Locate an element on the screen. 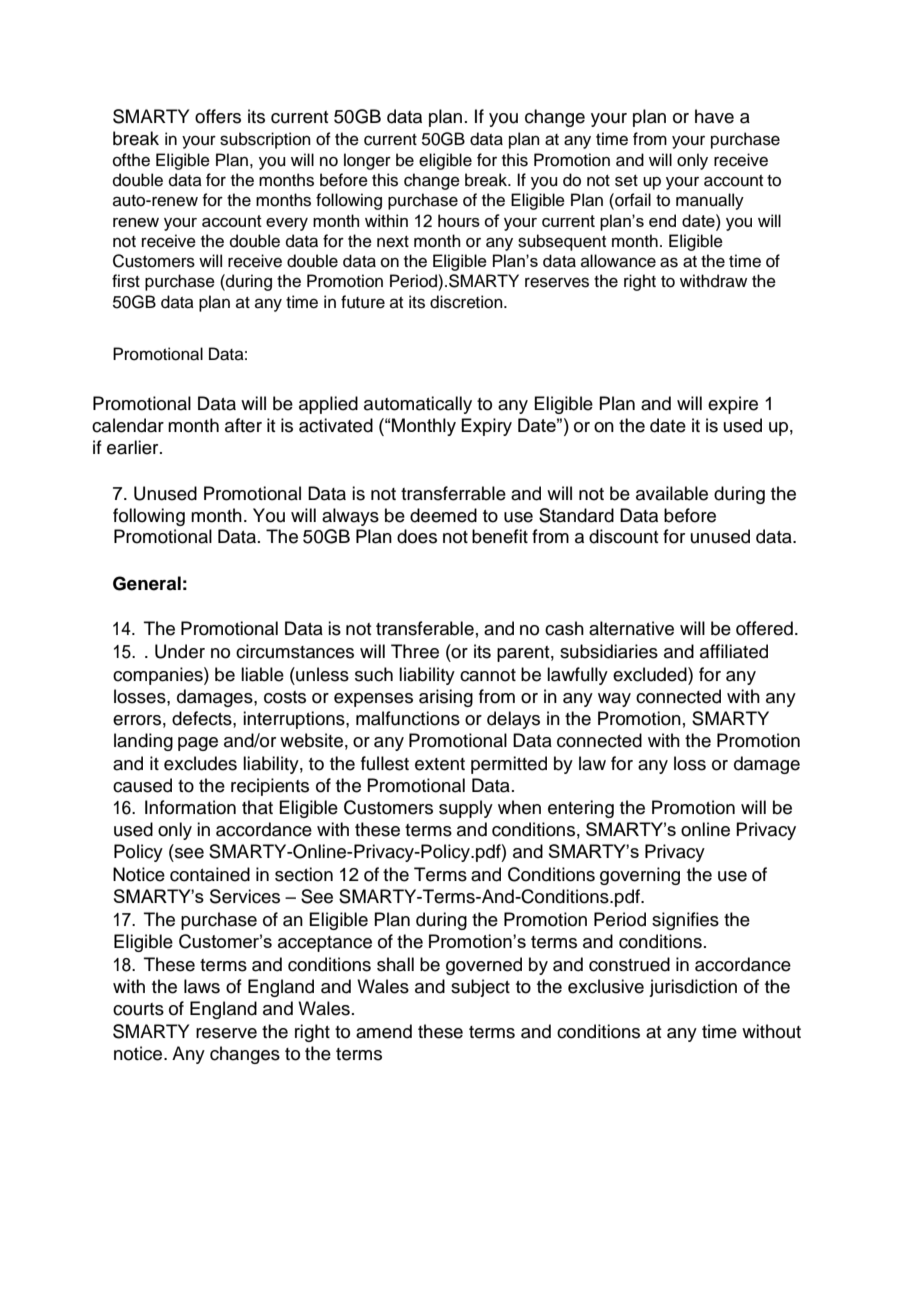 This screenshot has height=1310, width=924. laws is located at coordinates (202, 986).
